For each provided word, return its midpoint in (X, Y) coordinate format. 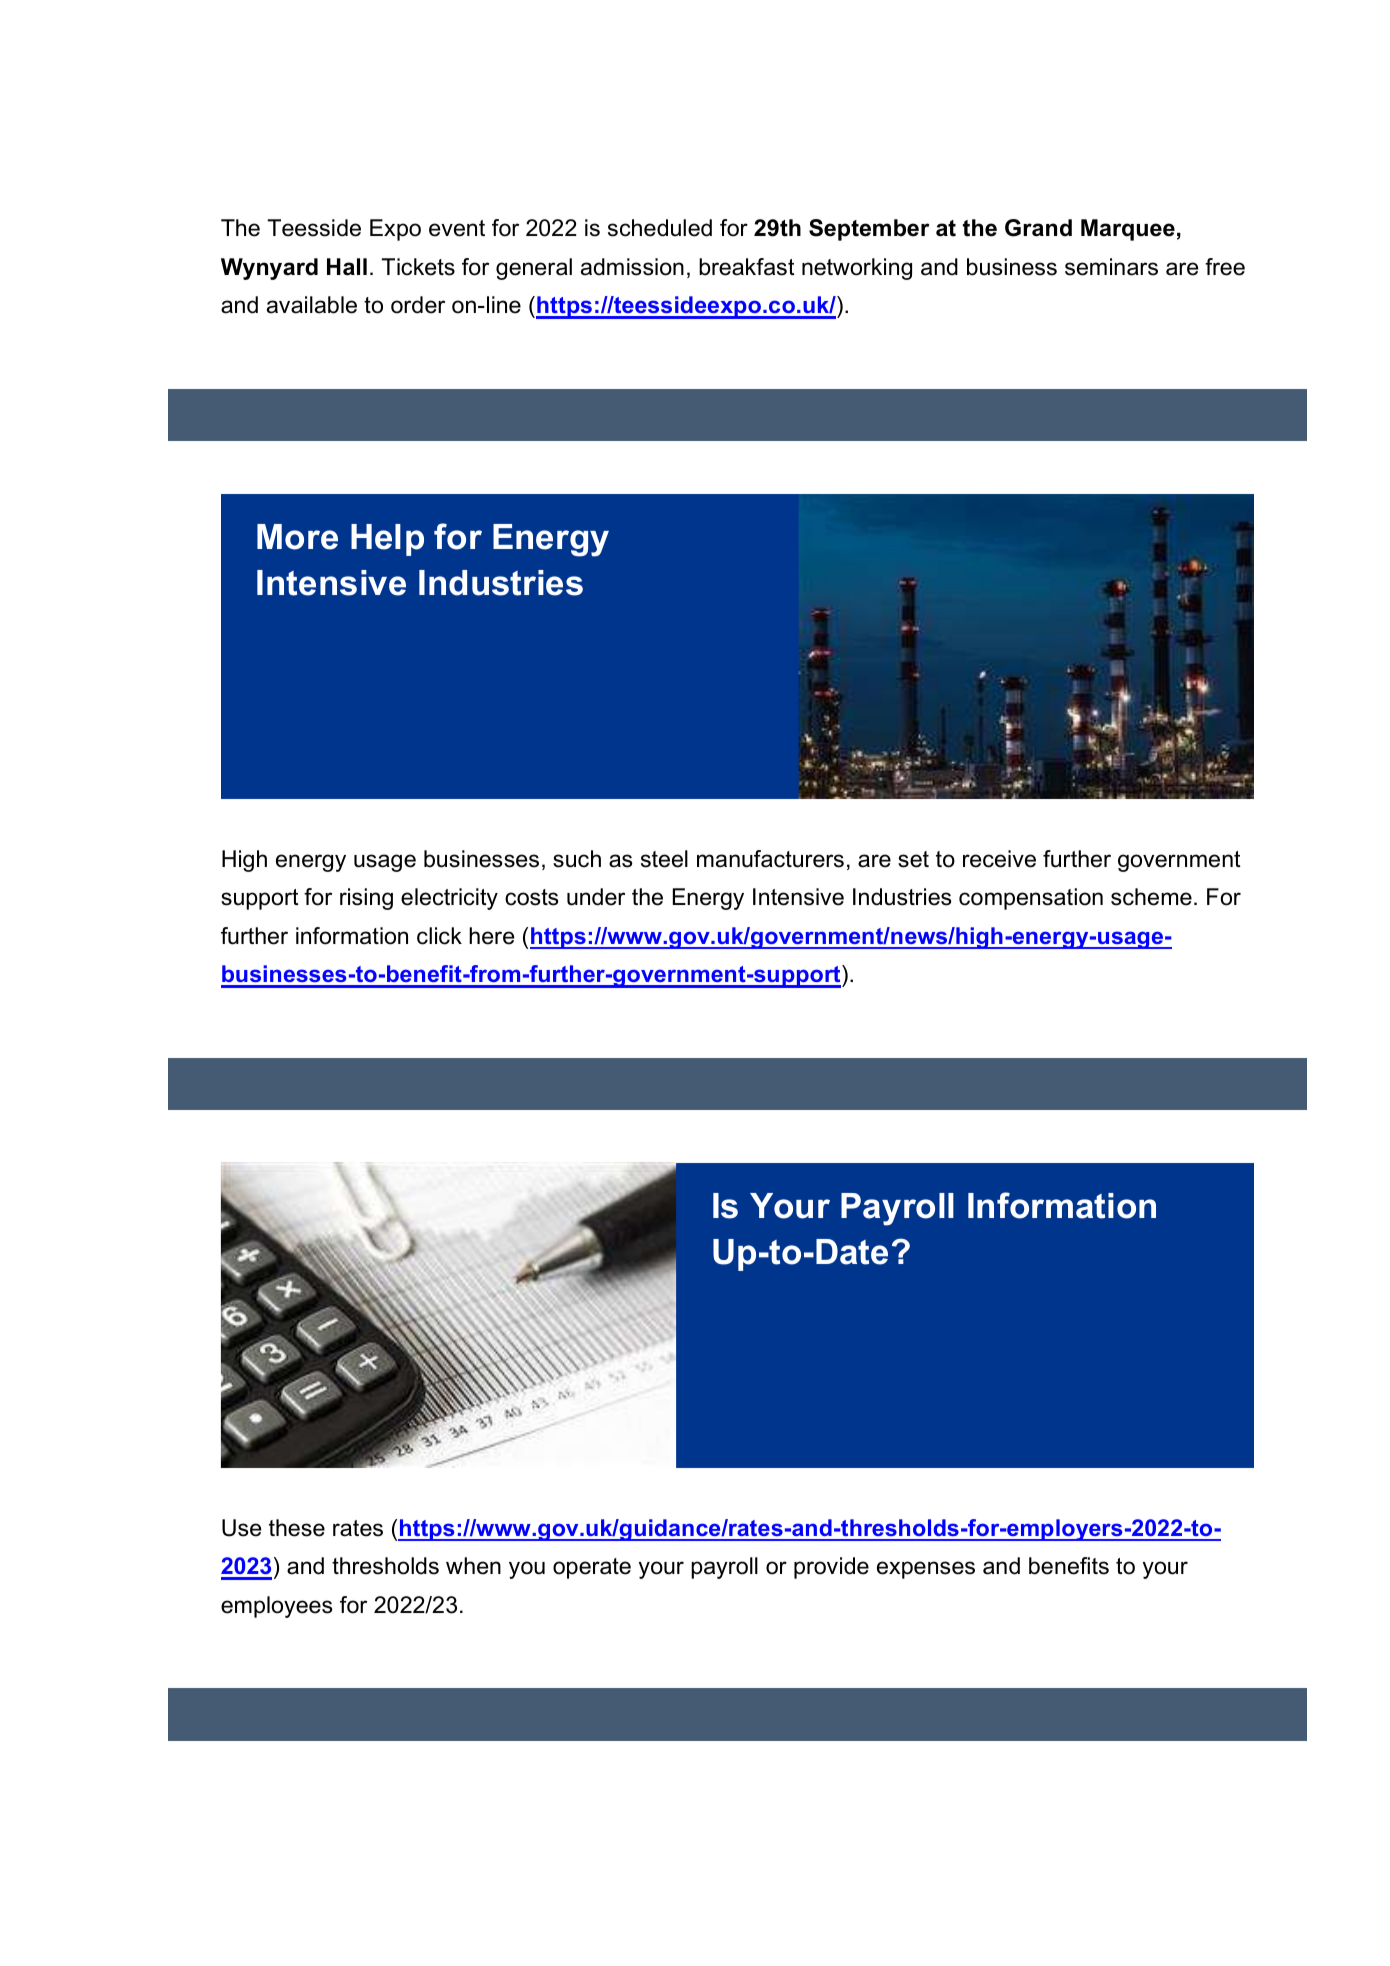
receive (999, 859)
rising (366, 899)
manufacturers (770, 859)
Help (387, 540)
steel (664, 859)
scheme (1151, 897)
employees (277, 1607)
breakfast (747, 267)
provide (831, 1568)
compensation (1031, 899)
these (297, 1528)
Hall (347, 267)
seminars (1111, 267)
